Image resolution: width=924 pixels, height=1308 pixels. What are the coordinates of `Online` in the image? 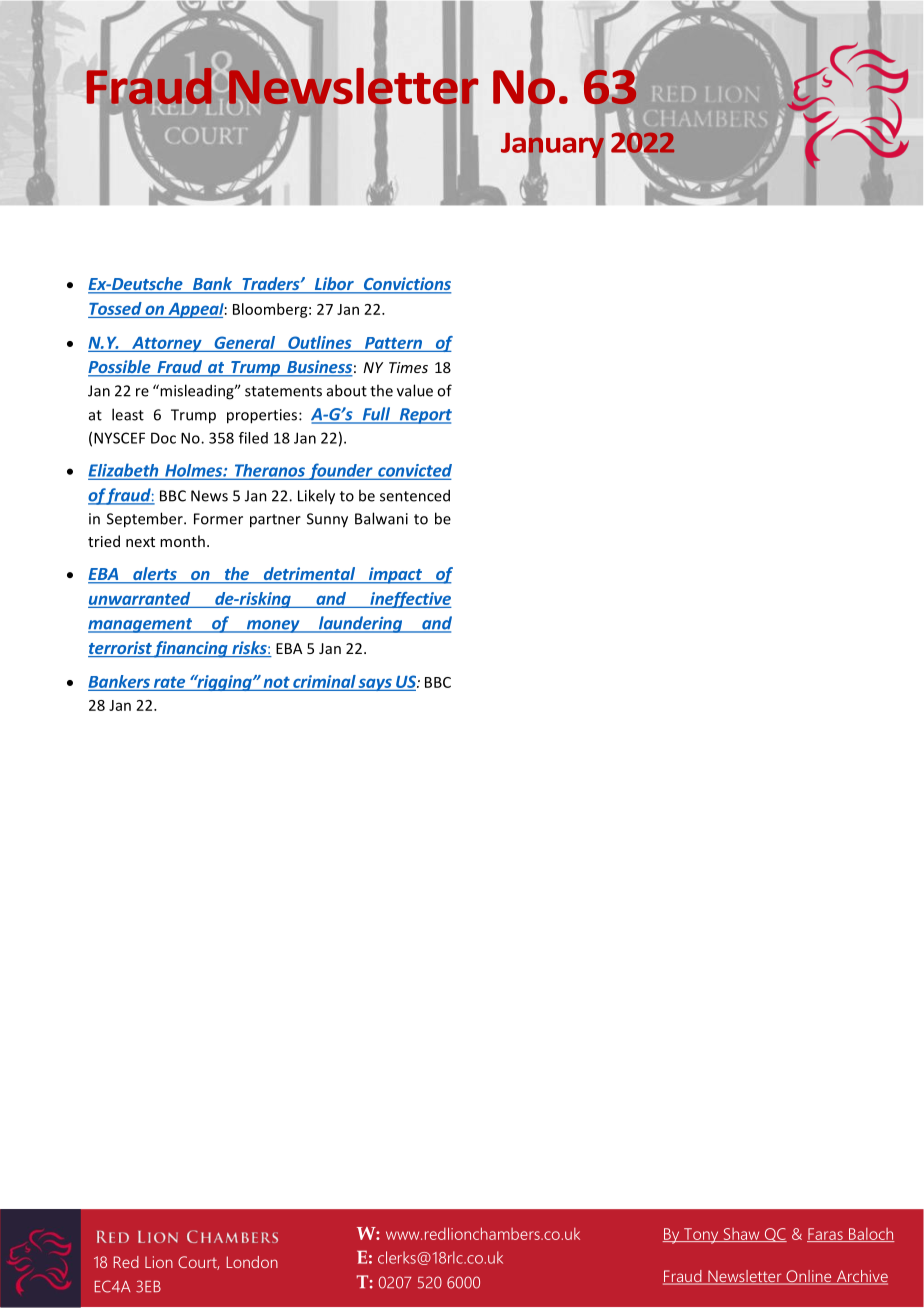 It's located at (809, 1277).
